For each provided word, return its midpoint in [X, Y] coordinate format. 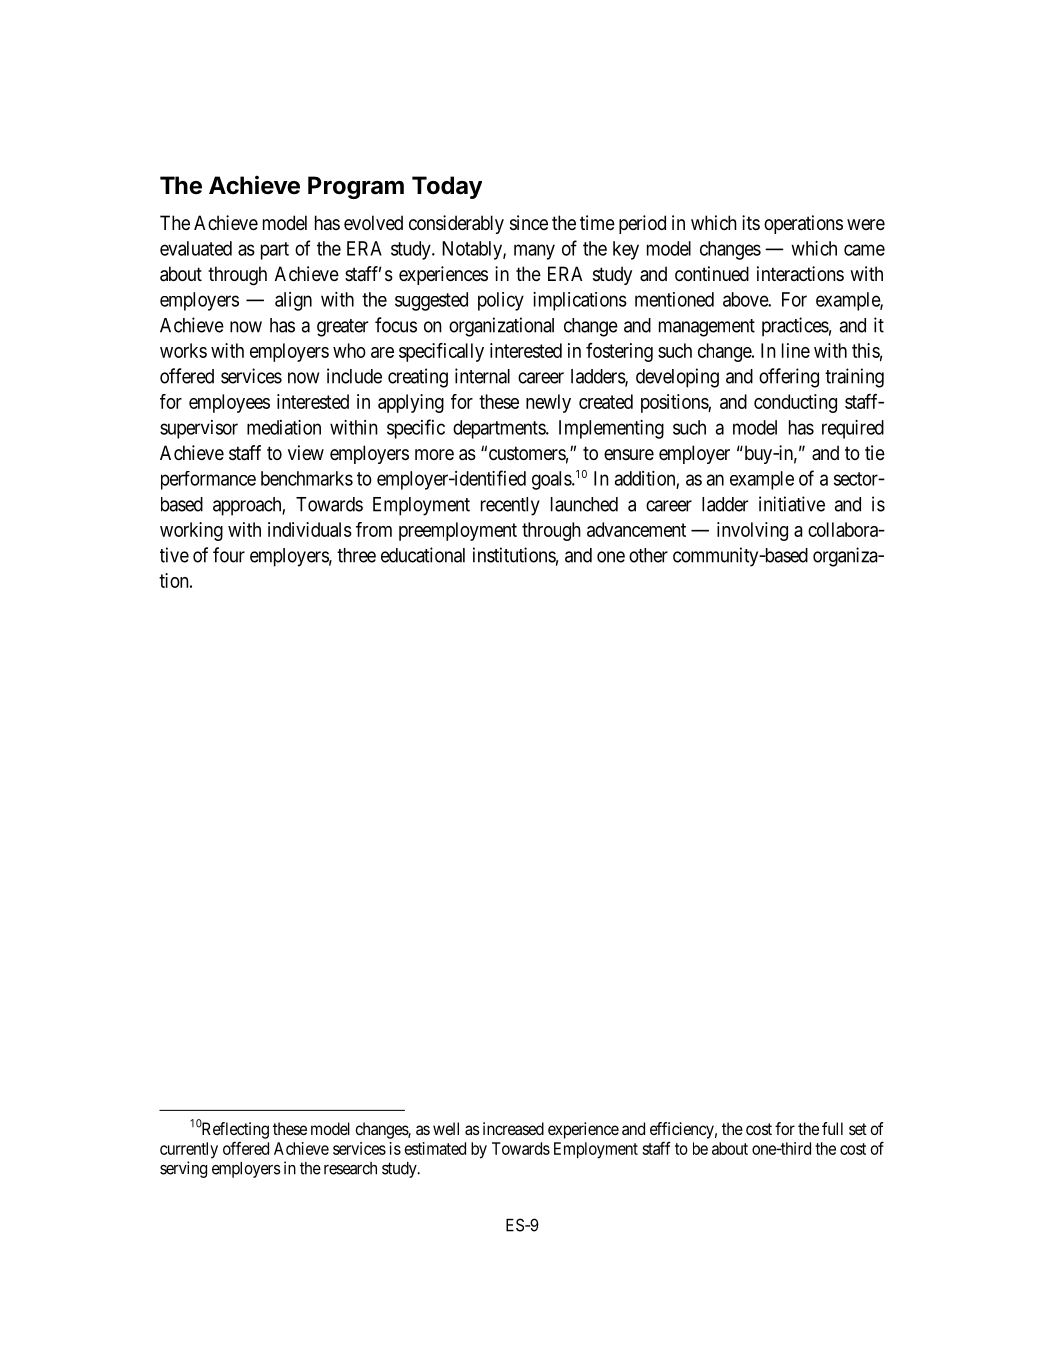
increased [513, 1128]
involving [752, 531]
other [648, 555]
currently [189, 1150]
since [529, 223]
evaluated [196, 248]
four [229, 555]
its [751, 222]
